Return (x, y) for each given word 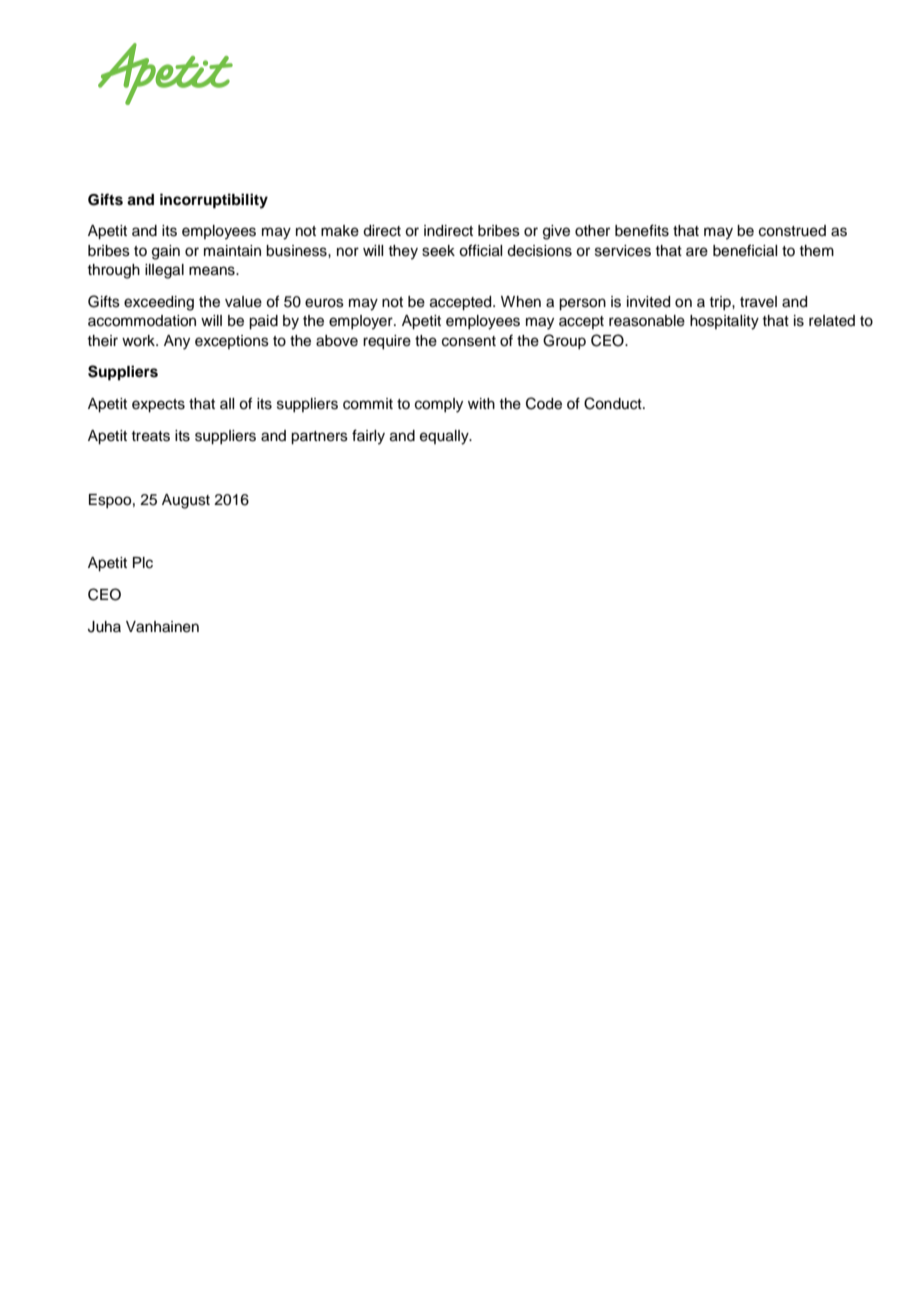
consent (469, 341)
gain (166, 252)
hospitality (724, 322)
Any (177, 342)
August (186, 501)
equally (445, 437)
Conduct (614, 403)
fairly (368, 437)
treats (150, 436)
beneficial (745, 250)
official (480, 250)
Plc (143, 563)
